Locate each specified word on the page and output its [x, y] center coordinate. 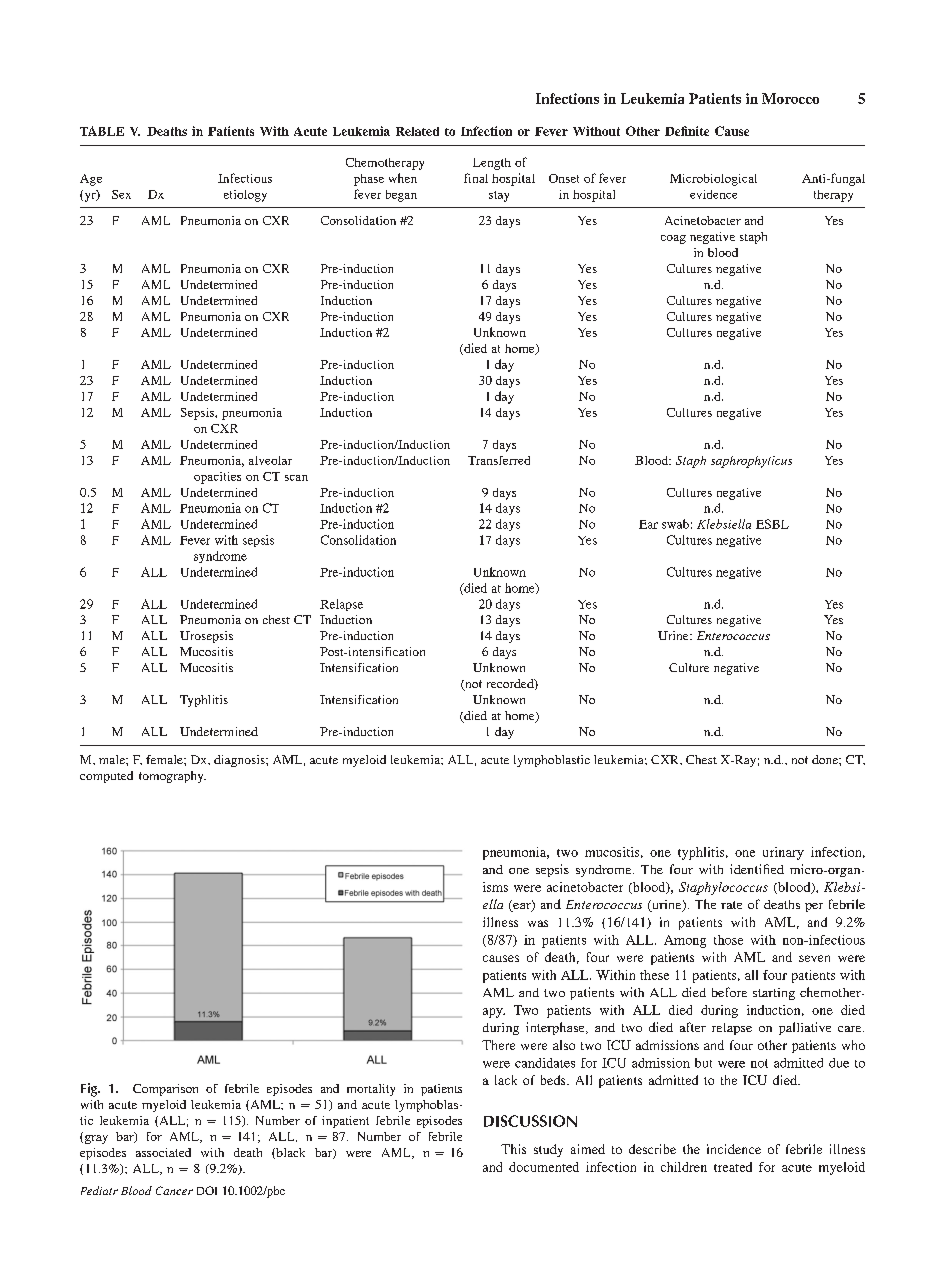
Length [492, 164]
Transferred [499, 460]
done [826, 759]
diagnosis [240, 761]
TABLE [102, 131]
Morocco [790, 98]
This [513, 1149]
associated [163, 1152]
